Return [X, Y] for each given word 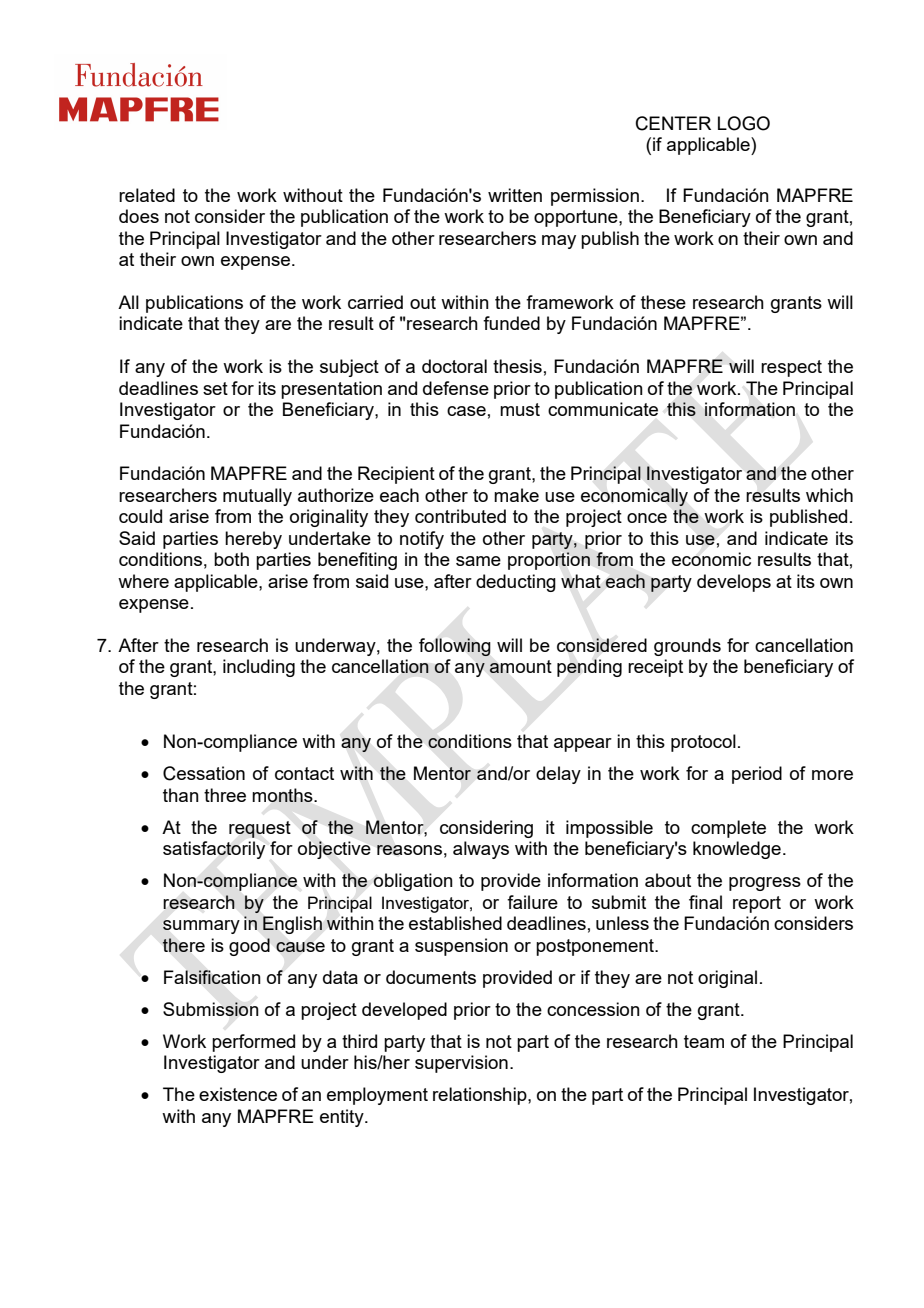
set [215, 388]
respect [791, 368]
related [147, 195]
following [455, 647]
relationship [481, 1096]
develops [734, 583]
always [481, 850]
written [515, 195]
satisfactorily [214, 850]
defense [456, 388]
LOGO [744, 123]
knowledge [737, 850]
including [259, 668]
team [704, 1041]
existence [238, 1094]
